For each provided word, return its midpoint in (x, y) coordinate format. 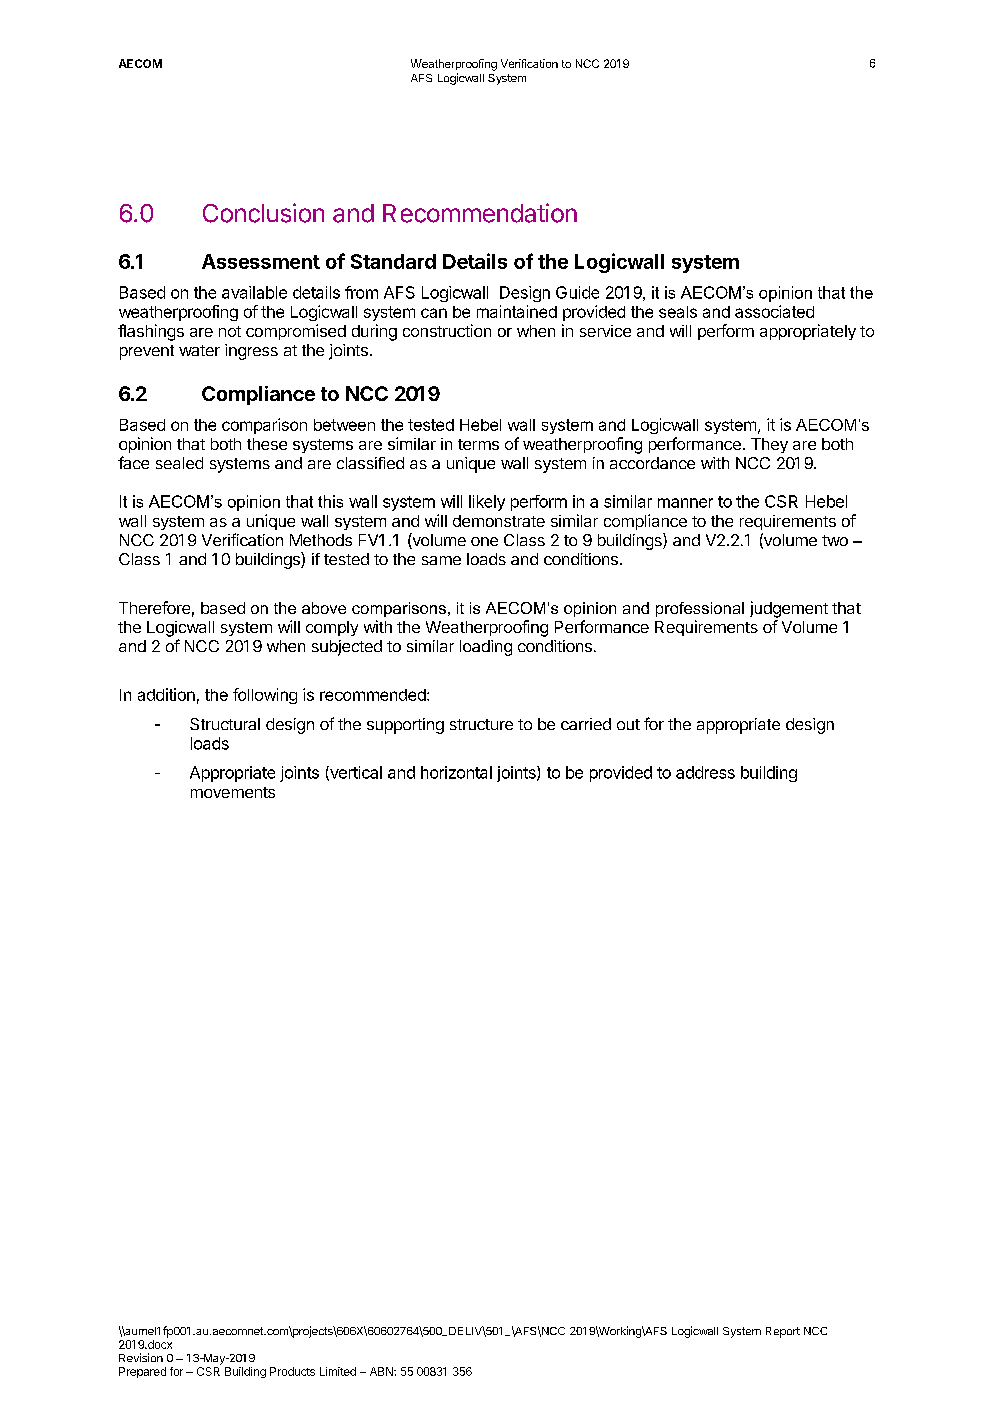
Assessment (261, 261)
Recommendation (480, 213)
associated (774, 311)
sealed (179, 463)
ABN (382, 1371)
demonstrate (499, 521)
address (705, 772)
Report (783, 1332)
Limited (338, 1371)
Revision (141, 1357)
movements (233, 792)
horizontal (456, 772)
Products (292, 1371)
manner (685, 503)
